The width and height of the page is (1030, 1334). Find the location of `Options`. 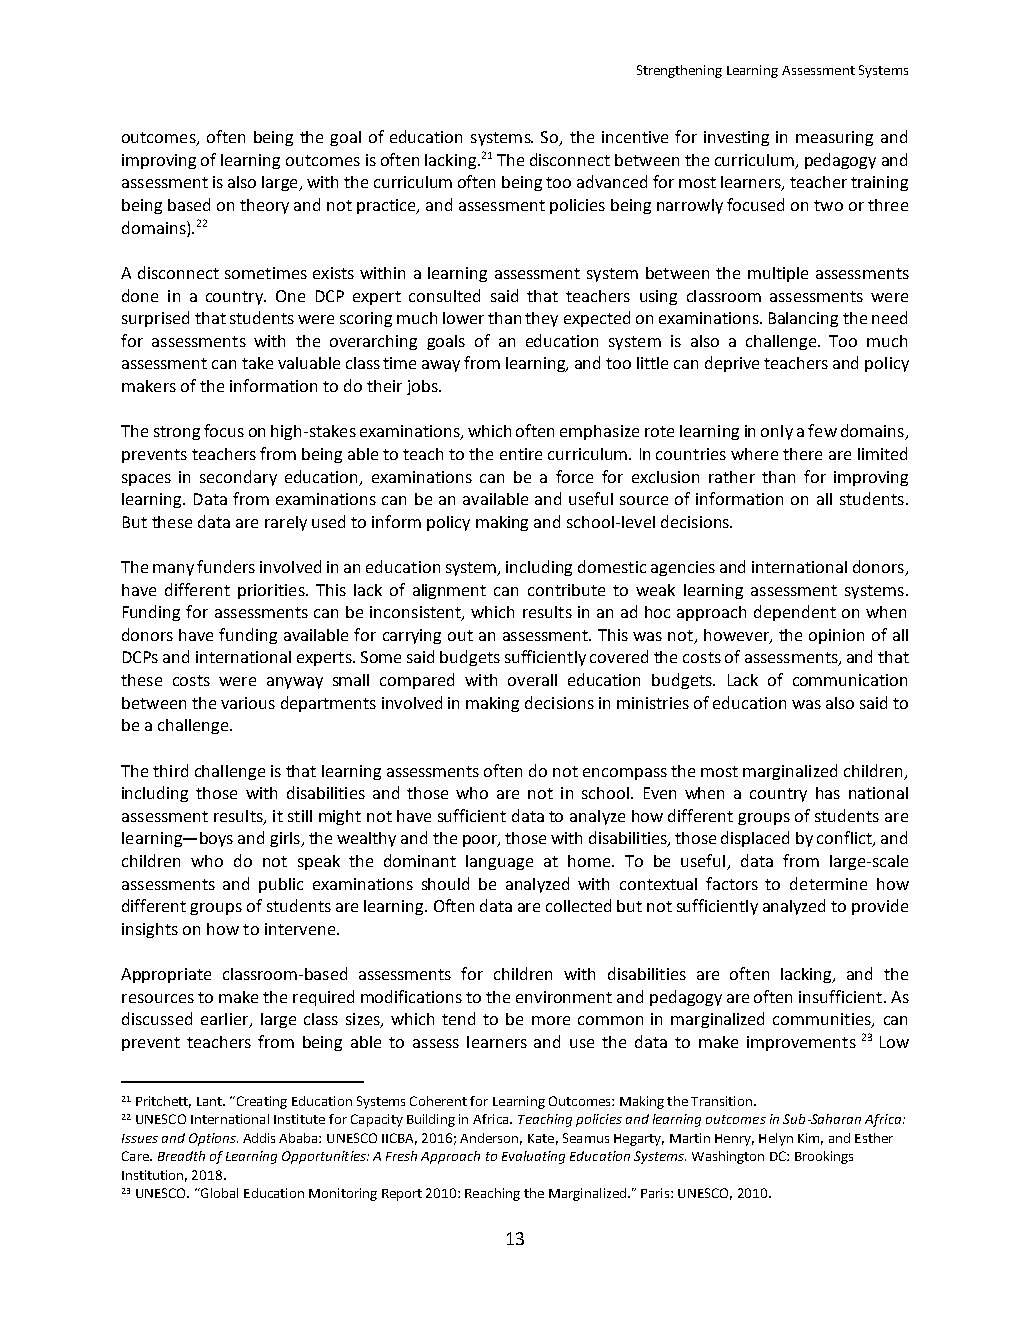

Options is located at coordinates (213, 1139).
